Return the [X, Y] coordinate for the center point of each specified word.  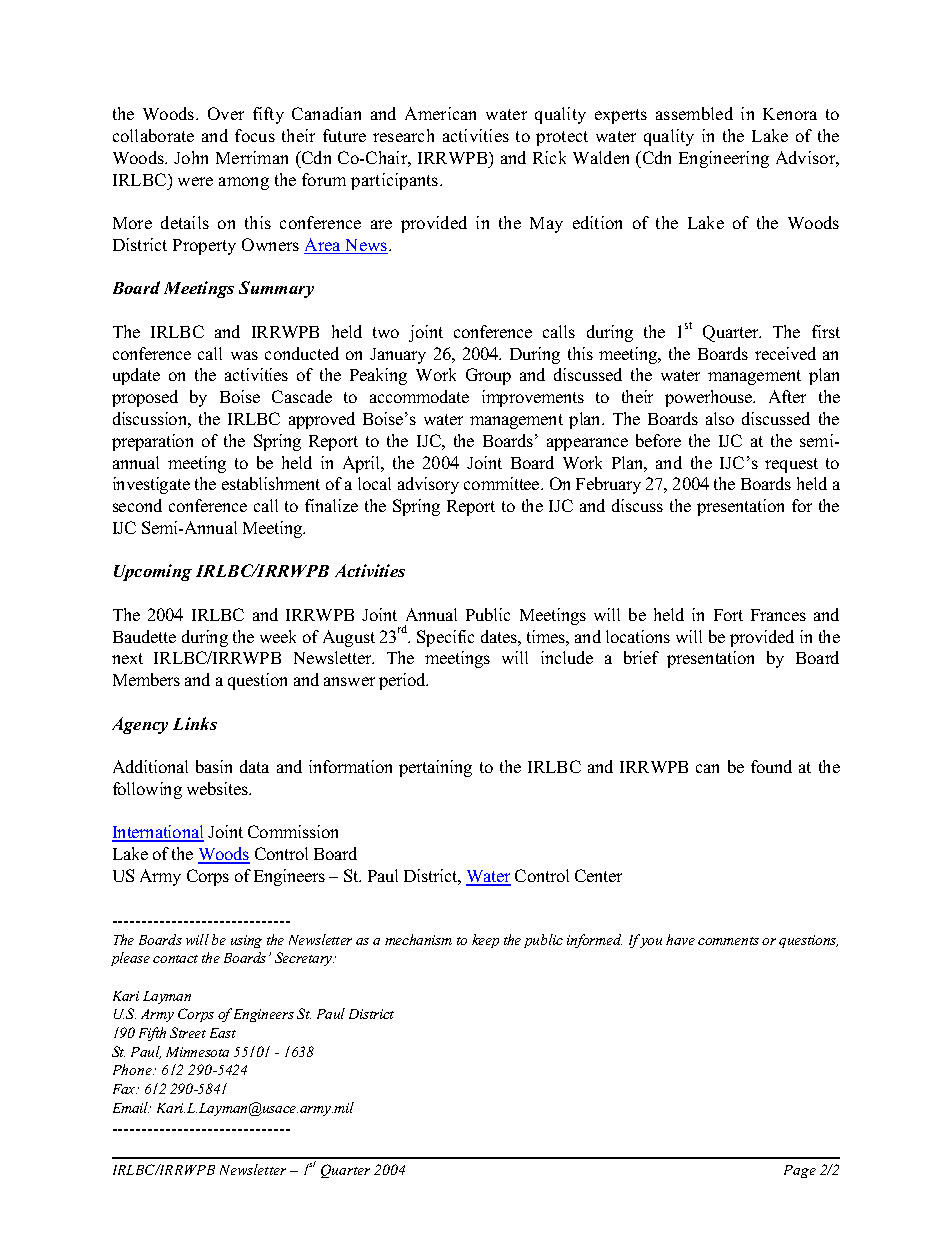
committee [503, 483]
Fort [728, 615]
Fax [125, 1089]
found [771, 766]
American [440, 113]
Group [488, 376]
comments [728, 941]
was [244, 355]
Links [195, 723]
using [246, 941]
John [191, 157]
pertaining [435, 768]
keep [485, 941]
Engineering [724, 159]
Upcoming [153, 572]
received [785, 353]
